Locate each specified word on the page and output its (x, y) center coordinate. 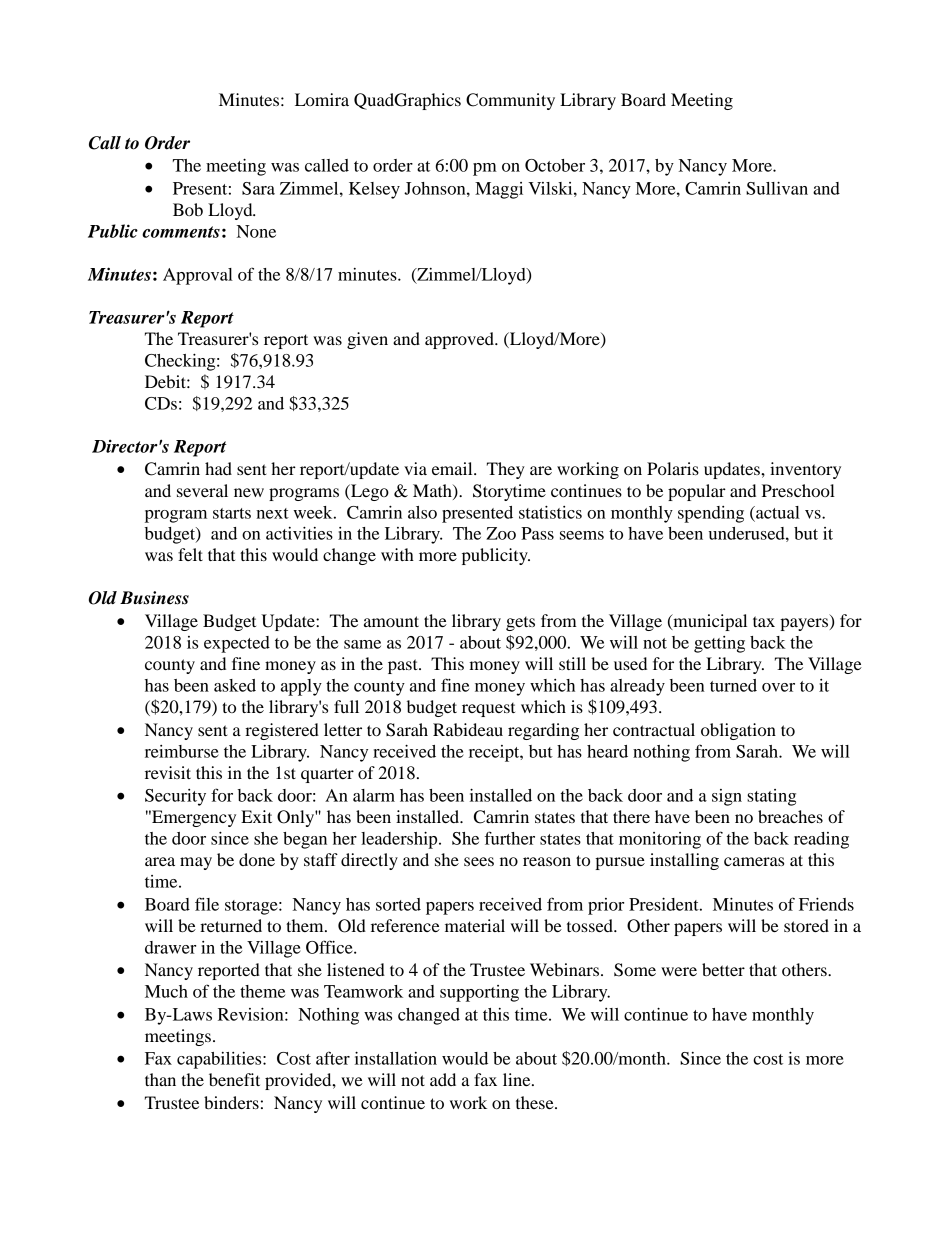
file (207, 904)
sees (479, 861)
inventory (805, 470)
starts (232, 513)
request (488, 710)
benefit (234, 1079)
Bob (188, 209)
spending (711, 514)
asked (235, 685)
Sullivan (777, 188)
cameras (754, 861)
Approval (198, 276)
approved (460, 340)
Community (510, 101)
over (778, 687)
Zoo (501, 533)
